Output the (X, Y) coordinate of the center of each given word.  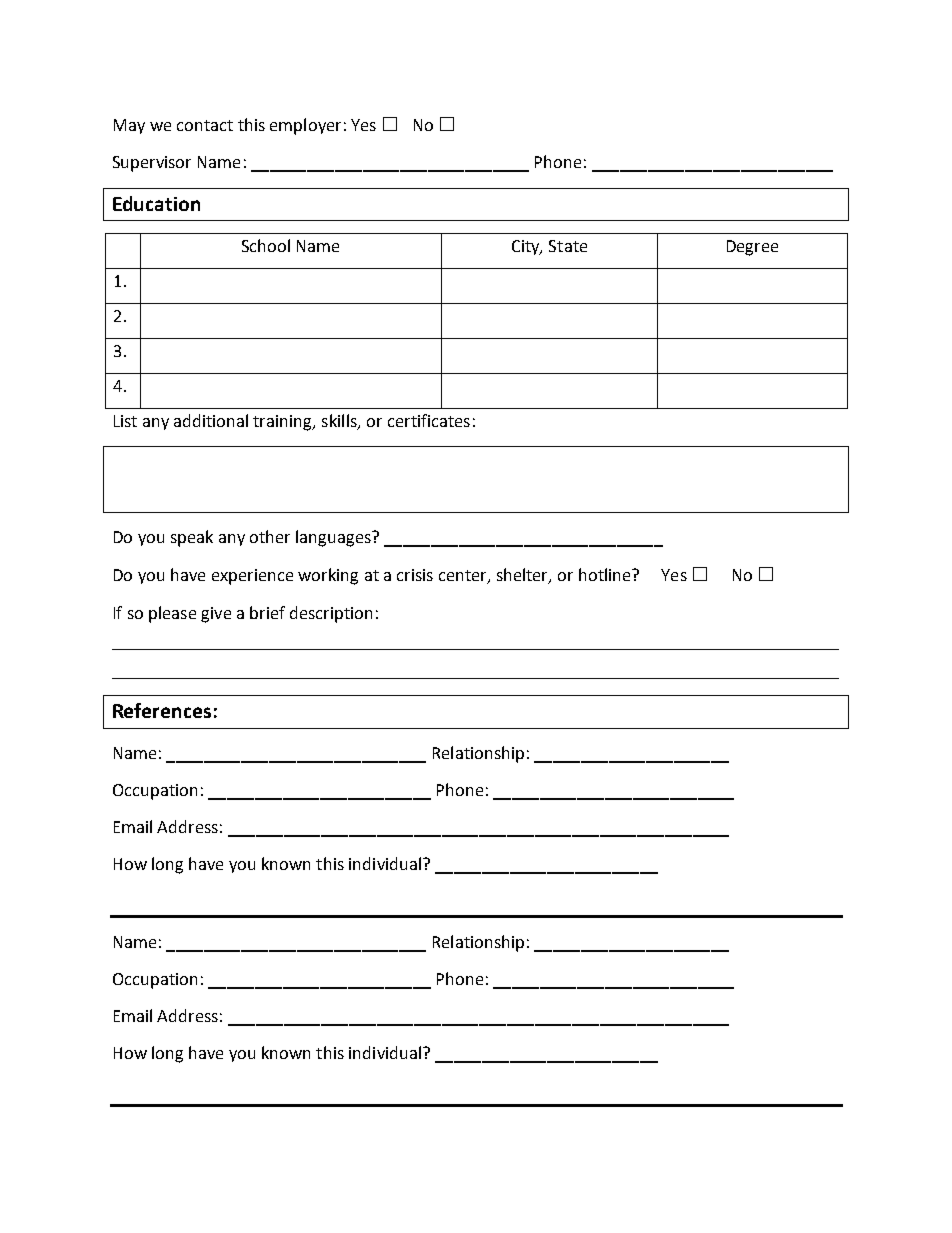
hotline (606, 574)
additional (211, 420)
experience (252, 577)
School (266, 245)
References (162, 710)
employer (305, 126)
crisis (415, 575)
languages (334, 538)
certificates (429, 420)
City (527, 247)
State (568, 246)
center (464, 577)
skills (340, 422)
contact (205, 125)
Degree (752, 248)
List (125, 421)
